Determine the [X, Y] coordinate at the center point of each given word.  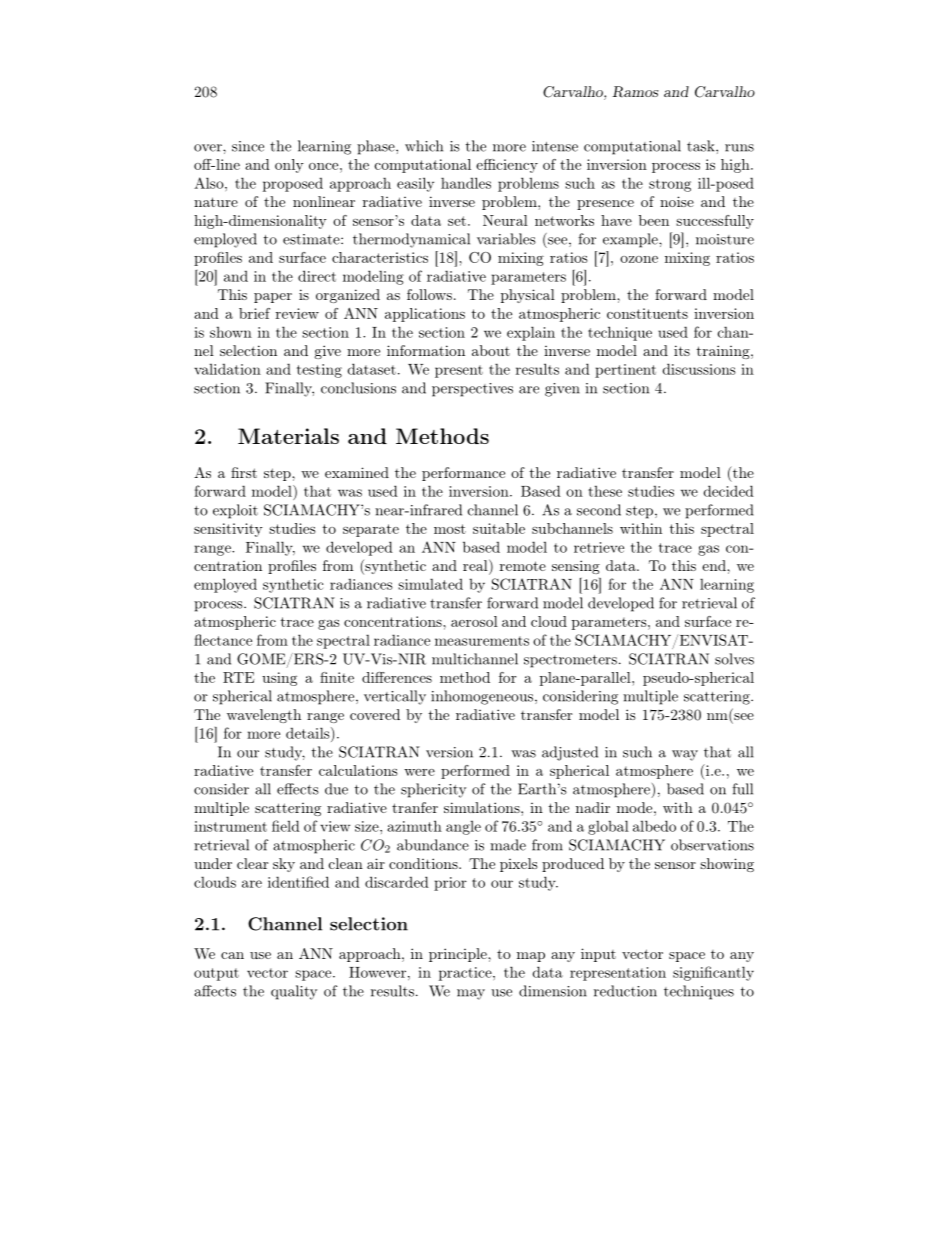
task [702, 146]
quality [294, 992]
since [248, 146]
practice [466, 974]
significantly [713, 973]
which [424, 146]
